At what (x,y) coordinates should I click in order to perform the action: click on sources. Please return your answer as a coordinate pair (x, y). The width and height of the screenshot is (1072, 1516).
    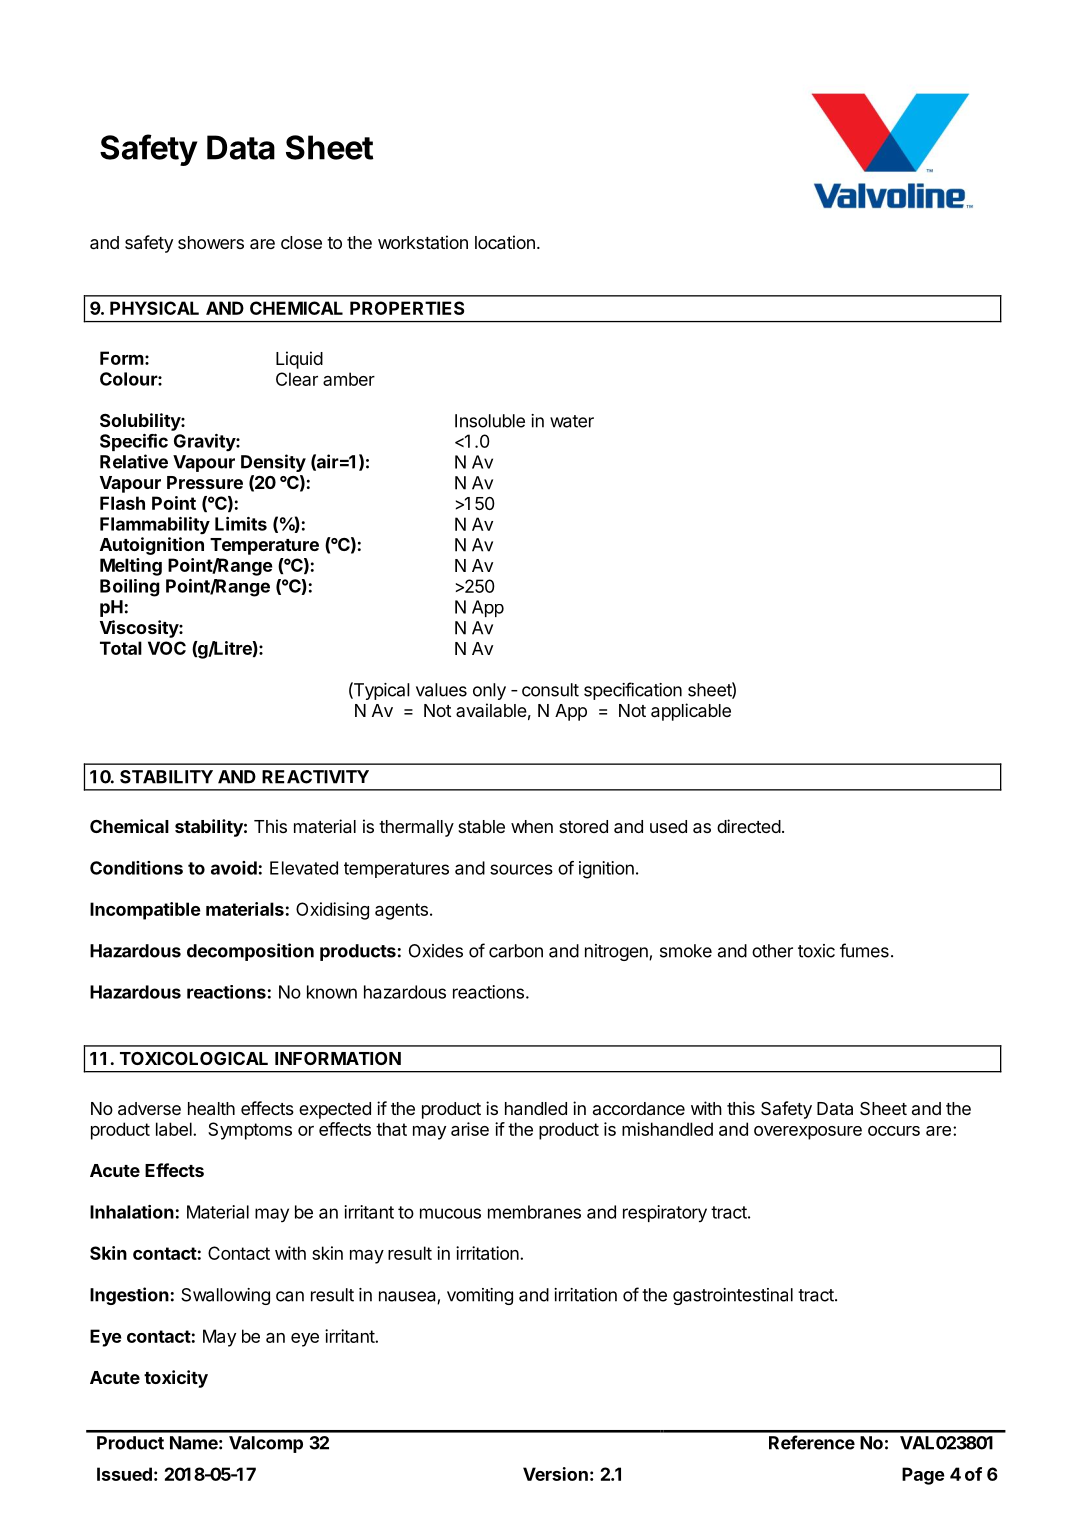
    Looking at the image, I should click on (521, 869).
